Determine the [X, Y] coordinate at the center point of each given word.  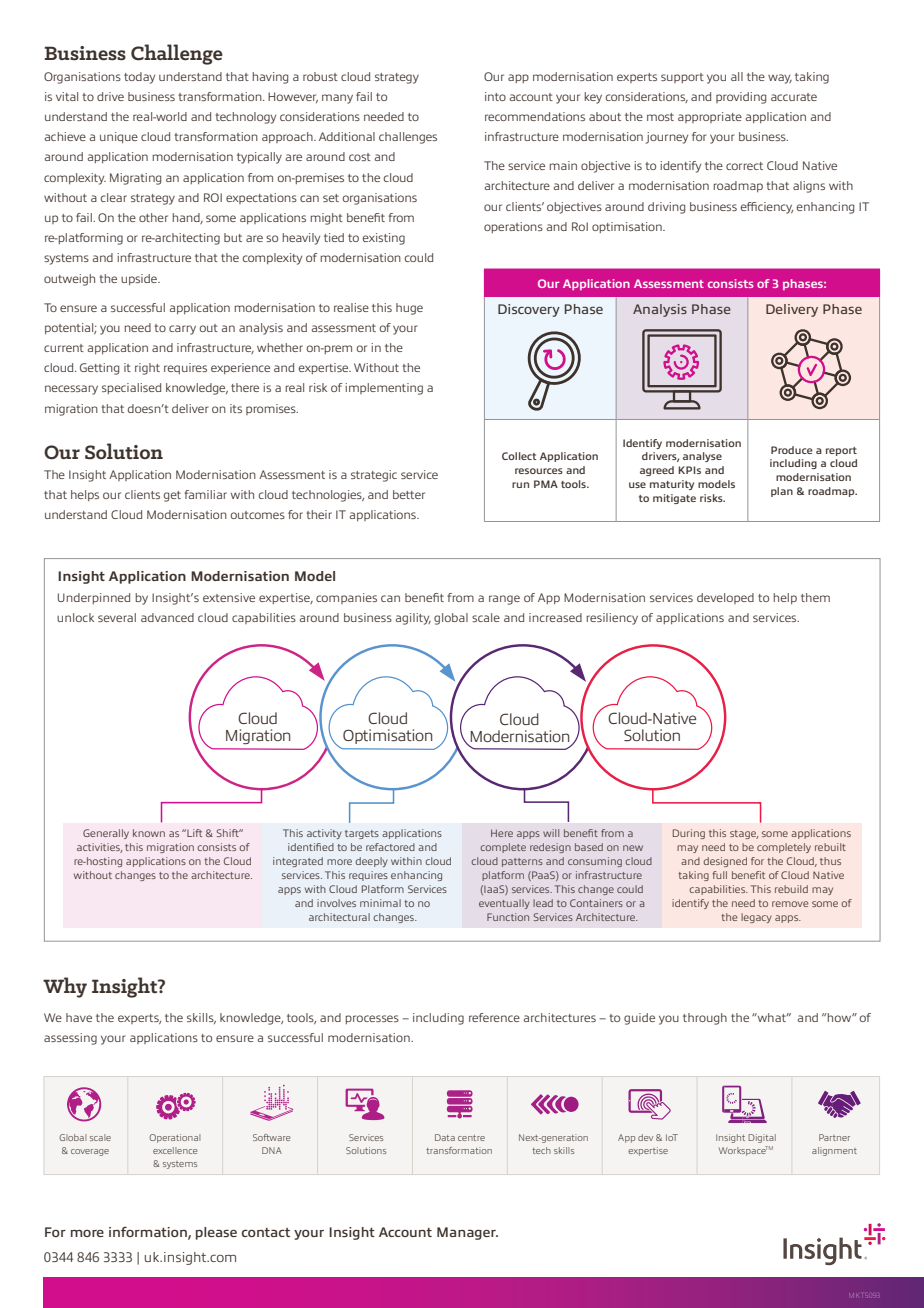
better [409, 494]
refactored [390, 847]
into [495, 96]
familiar [205, 494]
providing [741, 98]
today [139, 78]
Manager [467, 1233]
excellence [175, 1150]
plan [782, 492]
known [149, 833]
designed [725, 862]
